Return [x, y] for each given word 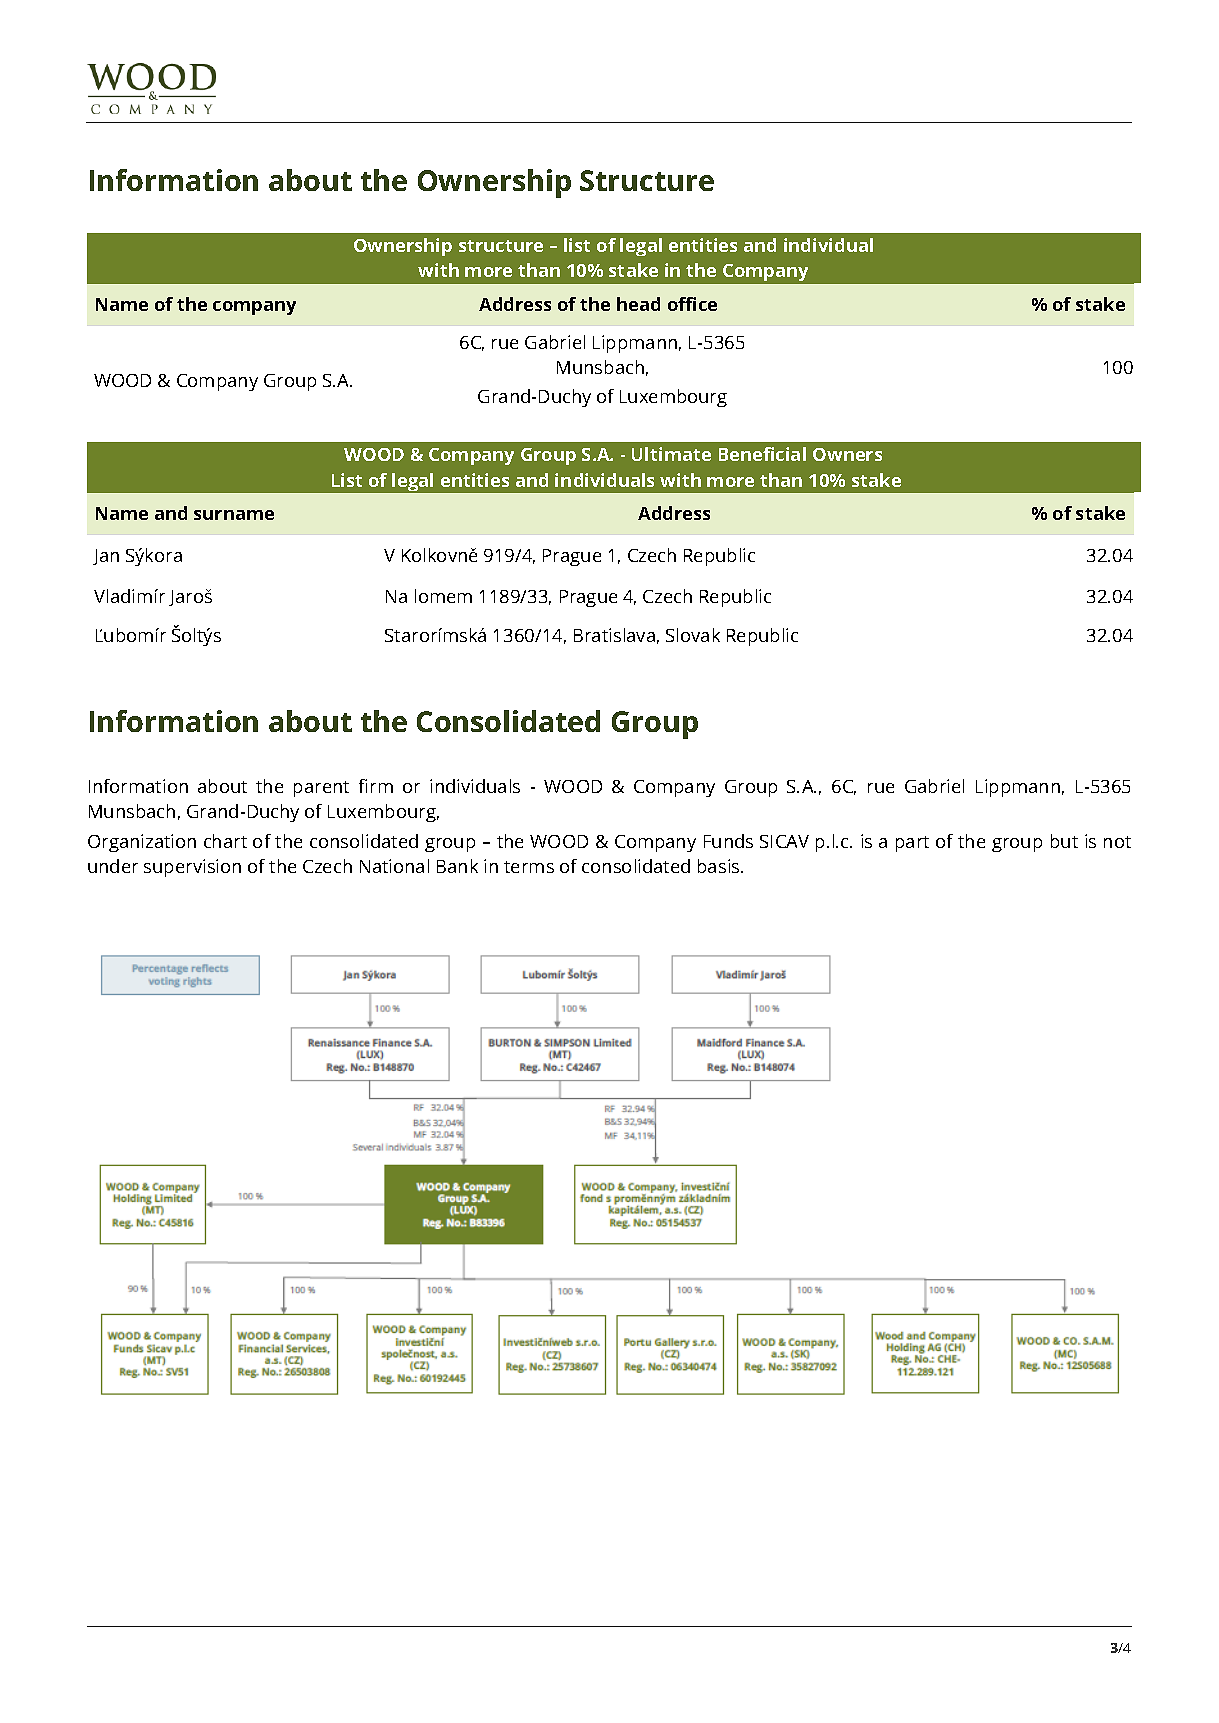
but [1064, 841]
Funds [728, 841]
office [692, 304]
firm [376, 786]
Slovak [693, 635]
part [912, 844]
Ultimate [671, 454]
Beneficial [762, 454]
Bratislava [614, 635]
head [638, 304]
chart [225, 841]
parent [321, 789]
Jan [106, 557]
